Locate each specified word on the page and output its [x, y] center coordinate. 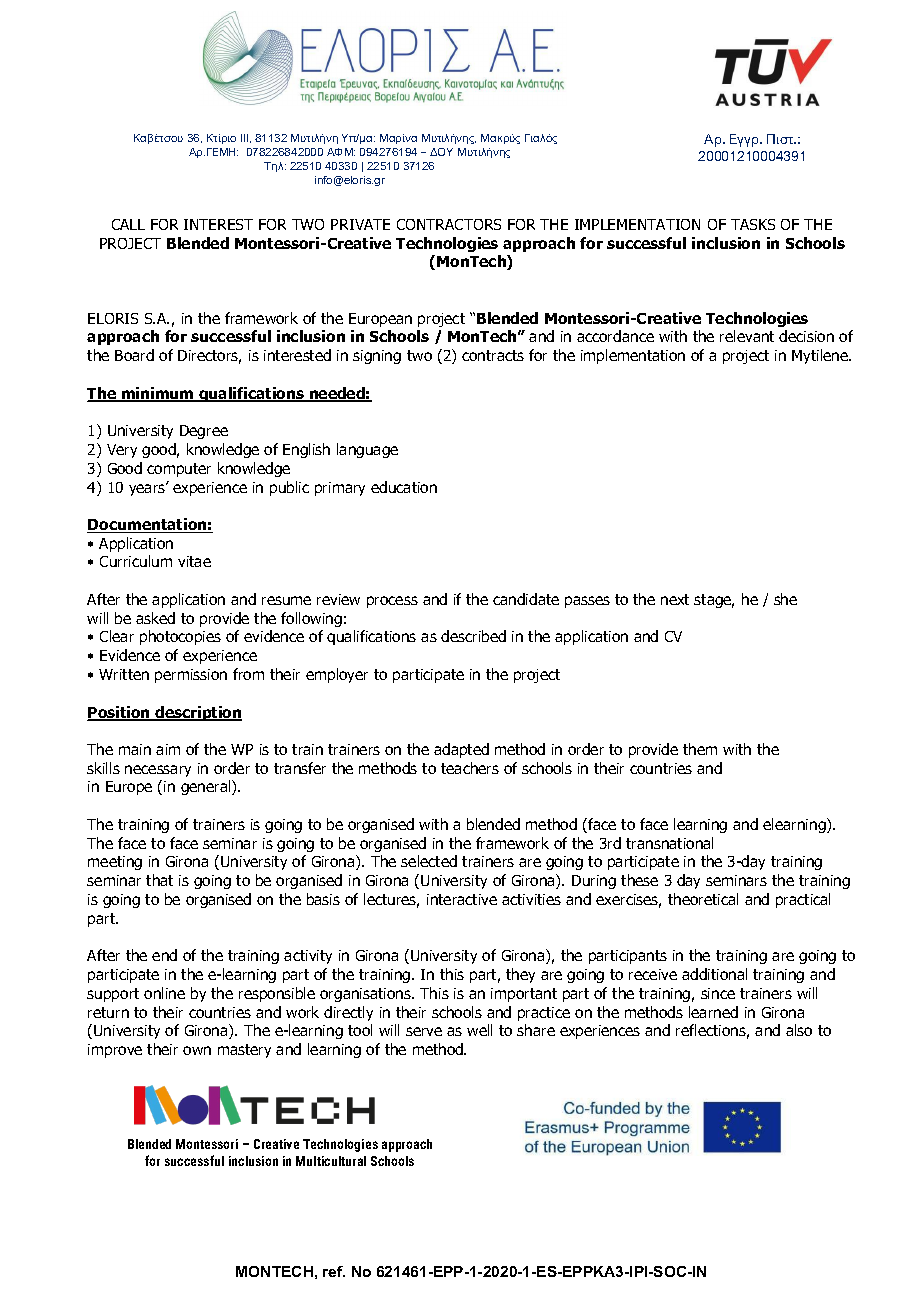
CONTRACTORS [449, 224]
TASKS [753, 224]
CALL [128, 224]
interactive [462, 899]
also [799, 1030]
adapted [461, 750]
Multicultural [331, 1161]
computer [179, 470]
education [404, 487]
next [675, 599]
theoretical [703, 899]
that [159, 880]
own [197, 1050]
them [700, 749]
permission [191, 676]
